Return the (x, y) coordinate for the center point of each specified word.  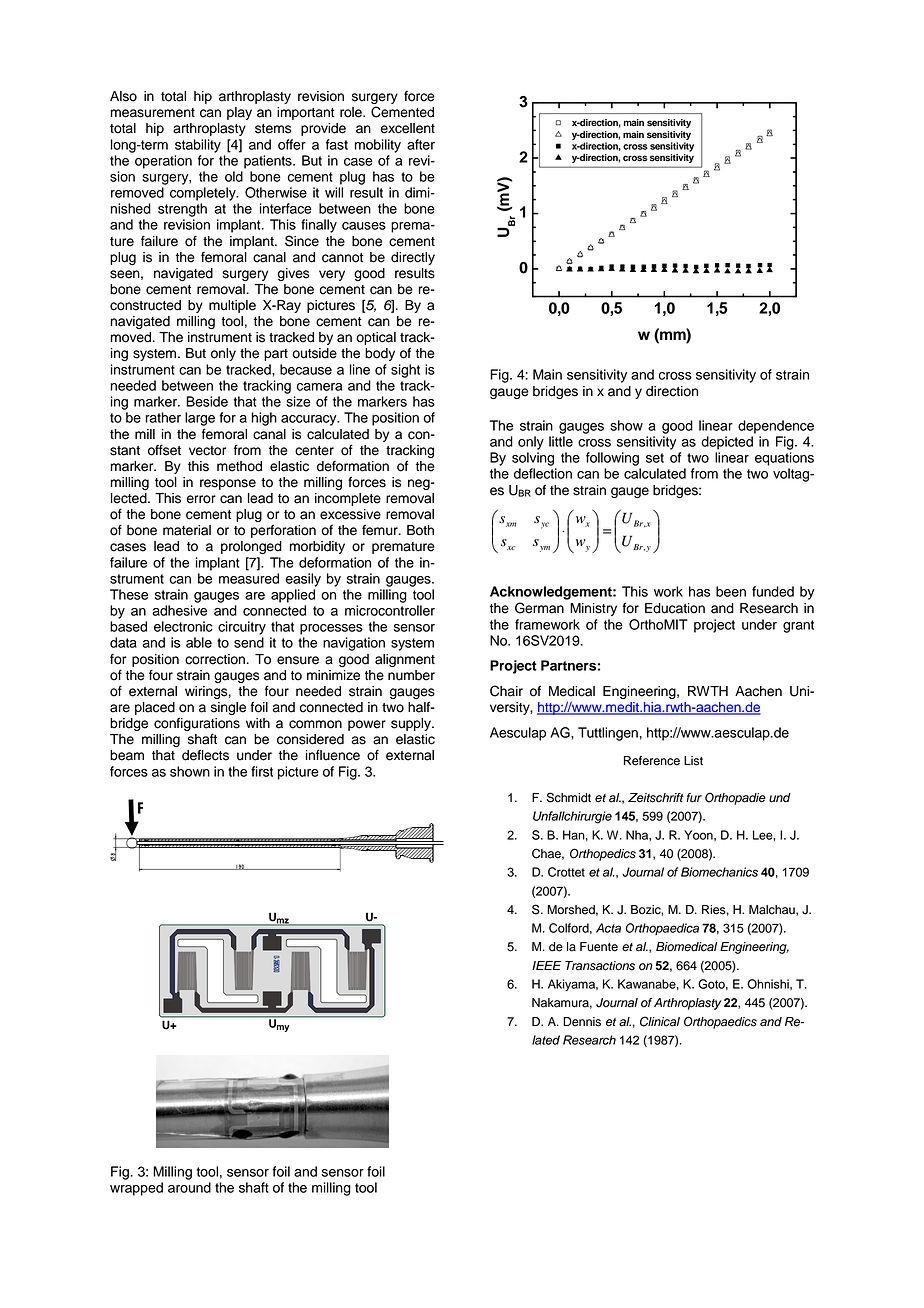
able (199, 642)
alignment (405, 660)
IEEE (546, 965)
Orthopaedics (720, 1022)
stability (198, 146)
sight (405, 371)
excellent (408, 128)
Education (675, 608)
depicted (727, 443)
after (421, 144)
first (262, 771)
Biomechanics (719, 872)
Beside (207, 401)
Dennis (582, 1022)
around (189, 1187)
